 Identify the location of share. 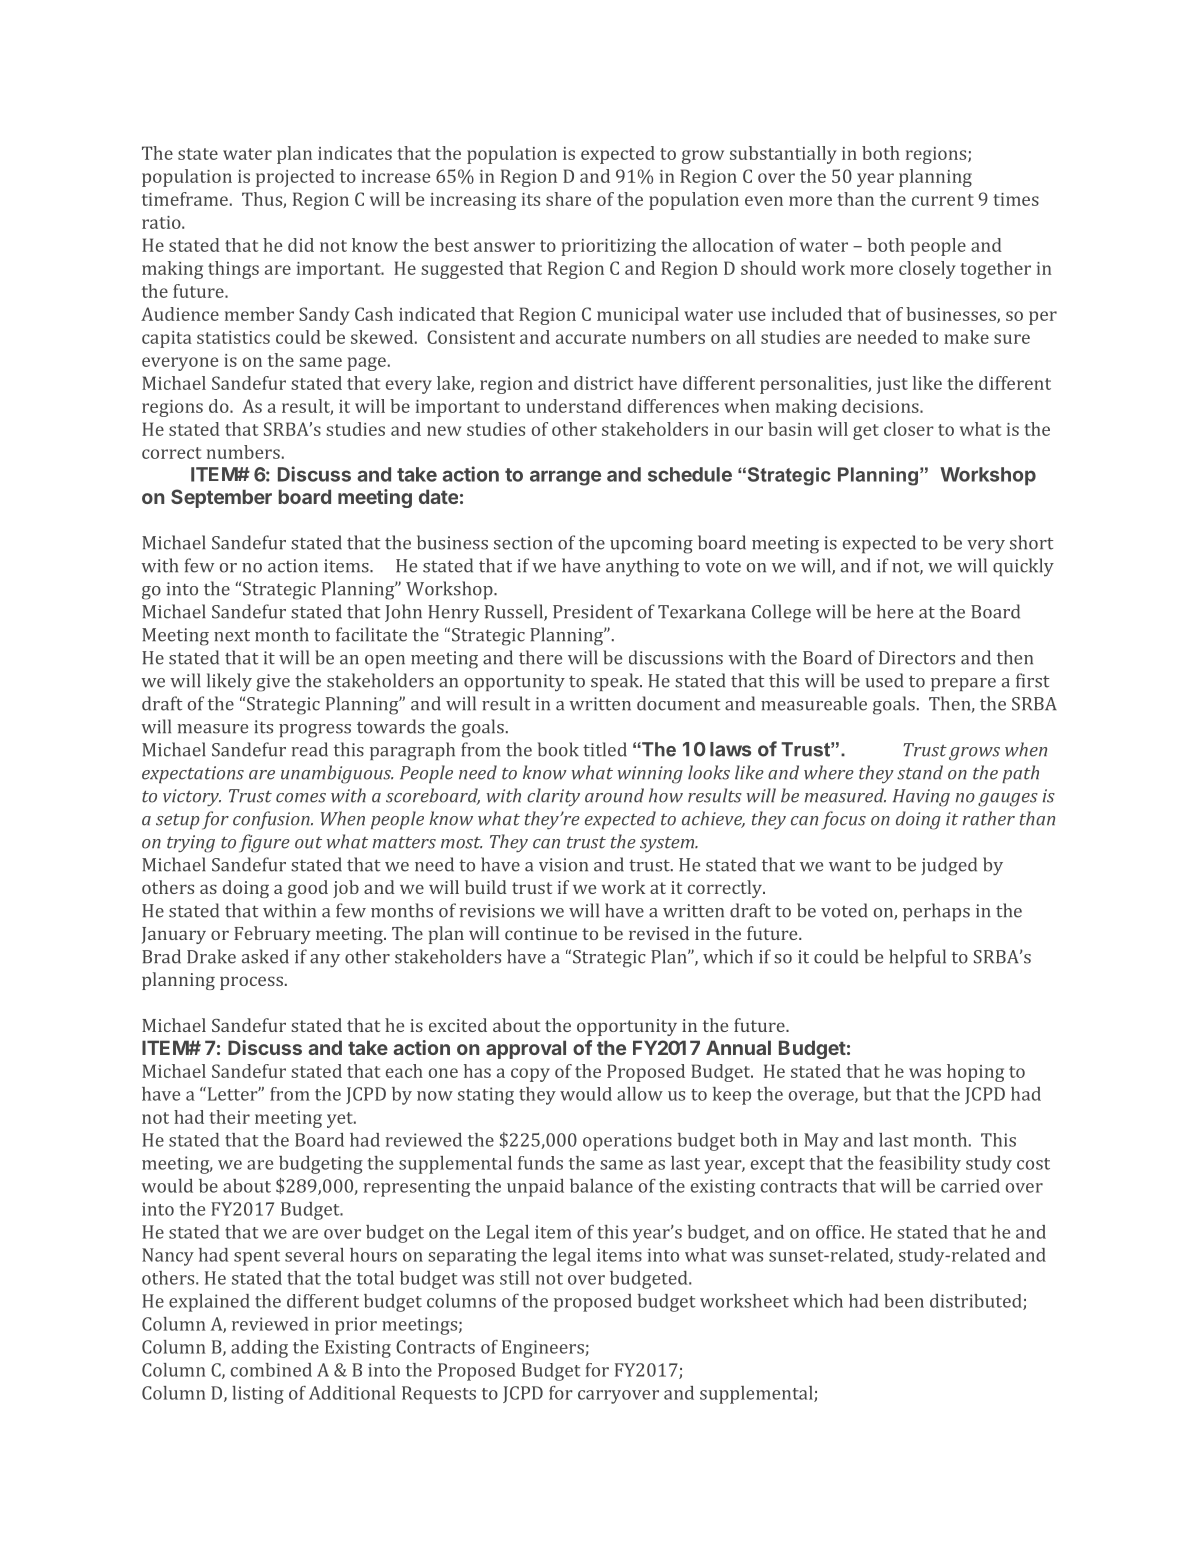
(568, 199).
